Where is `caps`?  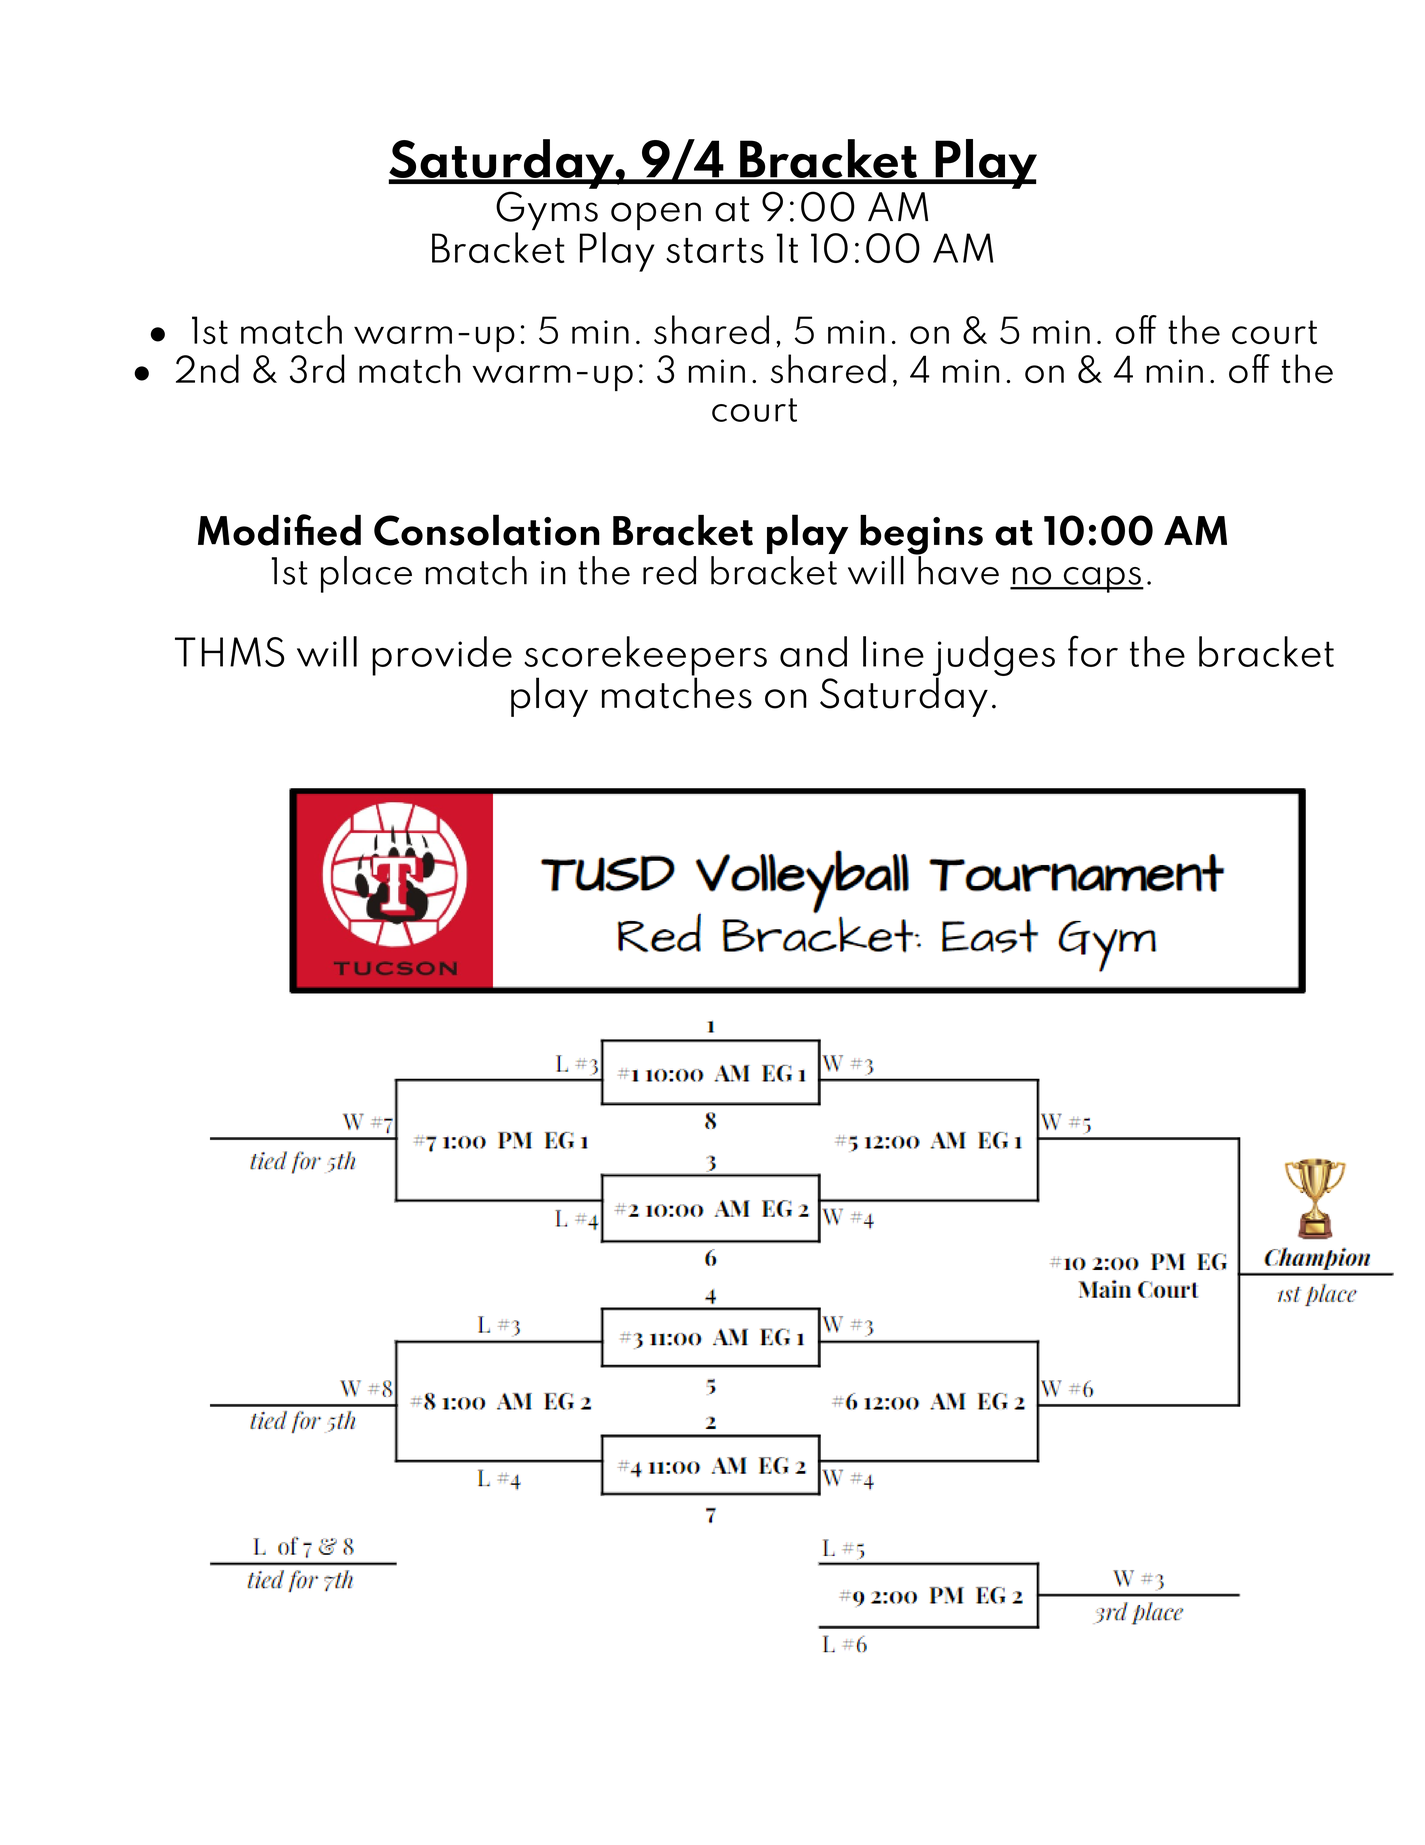
caps is located at coordinates (1102, 580).
